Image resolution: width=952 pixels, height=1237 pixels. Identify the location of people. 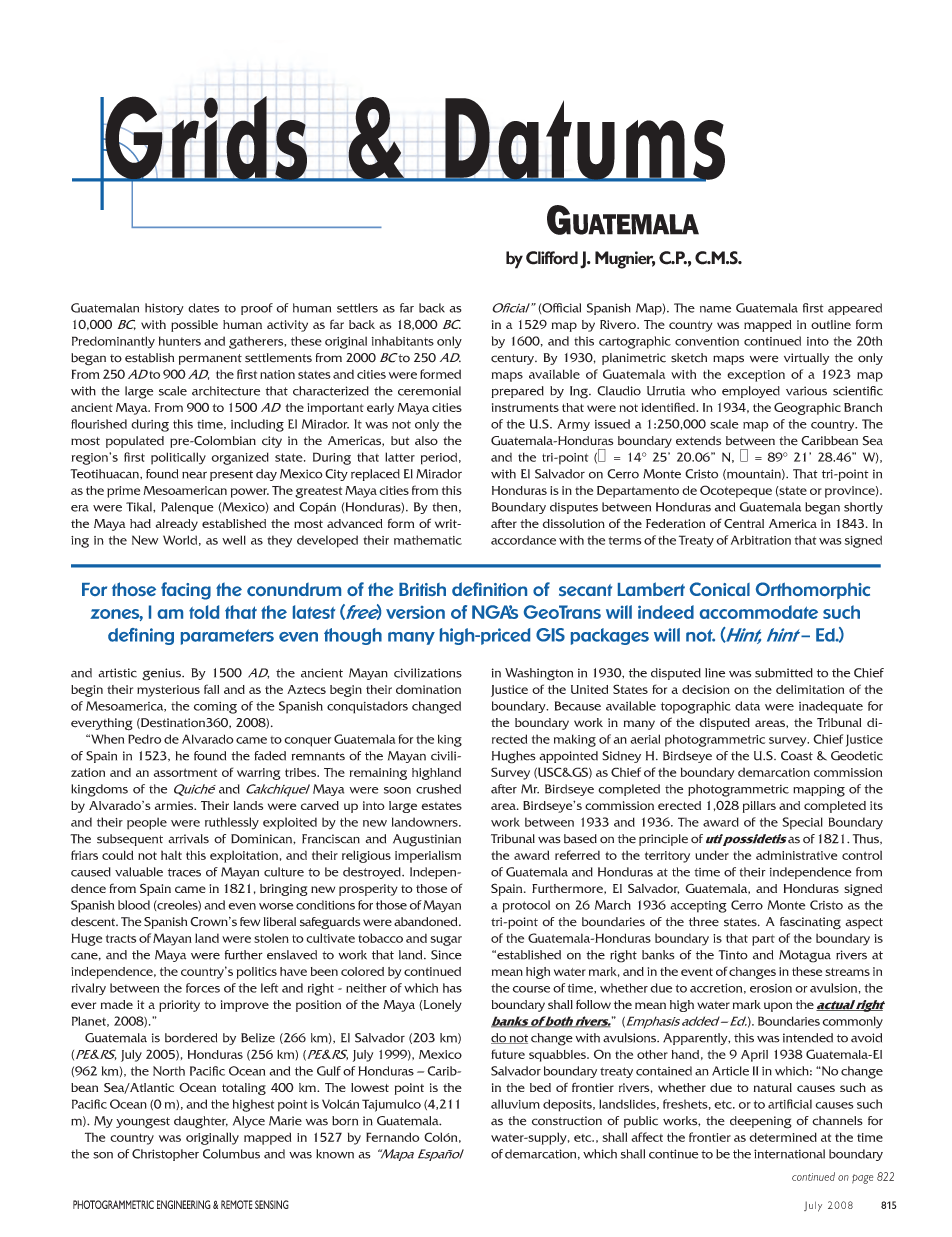
(147, 823).
